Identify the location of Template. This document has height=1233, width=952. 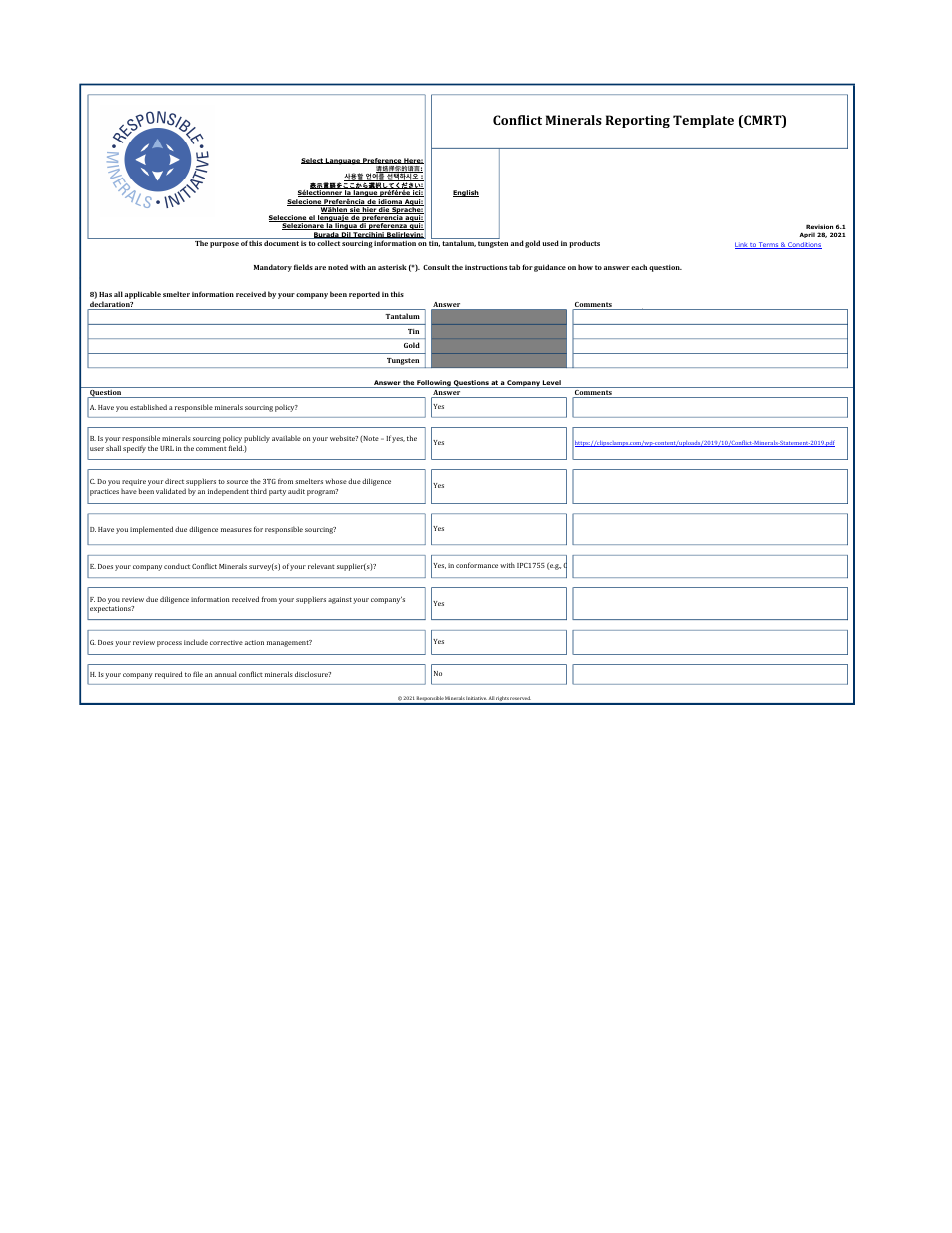
(703, 121).
